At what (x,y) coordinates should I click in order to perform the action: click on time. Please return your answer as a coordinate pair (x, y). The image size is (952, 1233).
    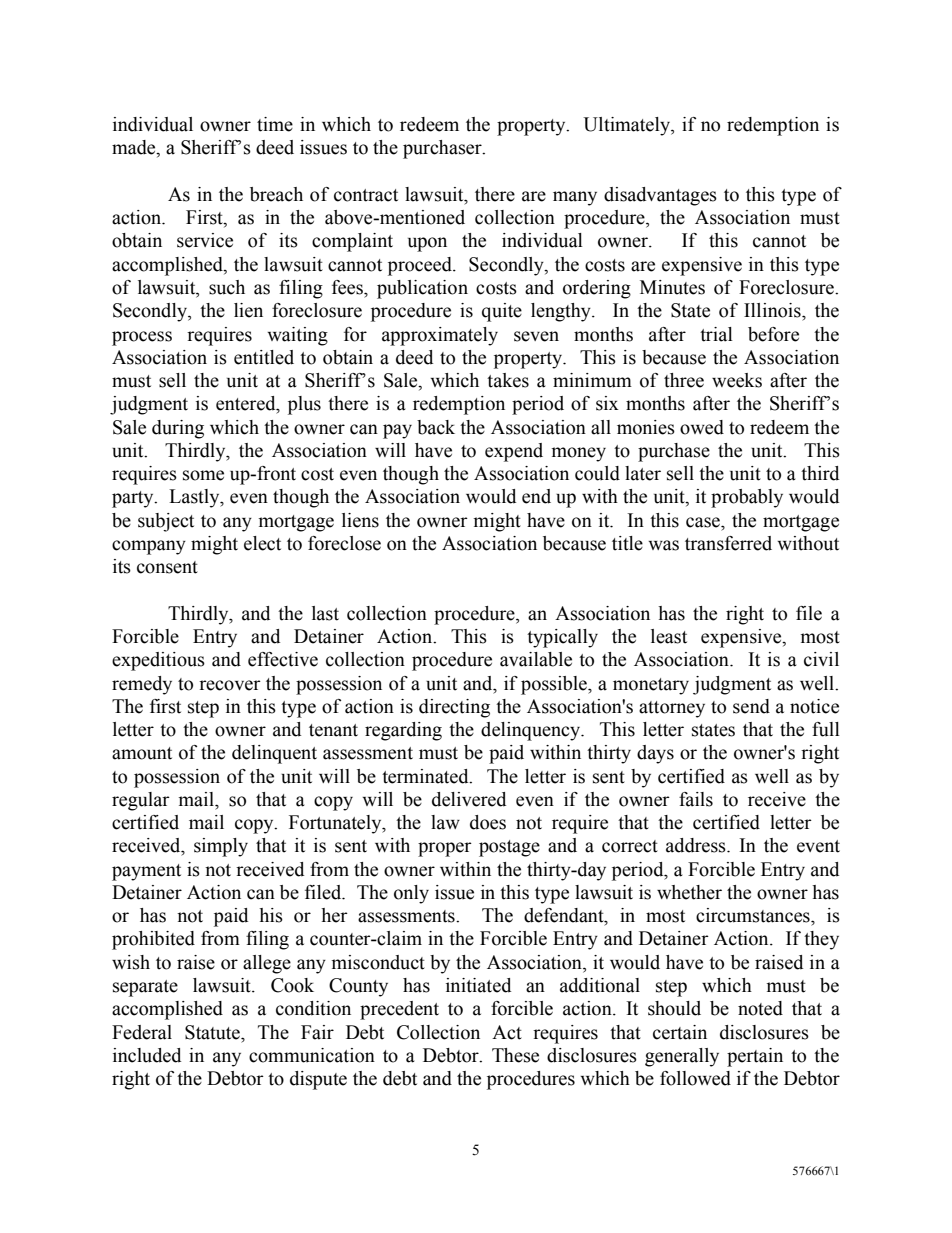
    Looking at the image, I should click on (275, 124).
